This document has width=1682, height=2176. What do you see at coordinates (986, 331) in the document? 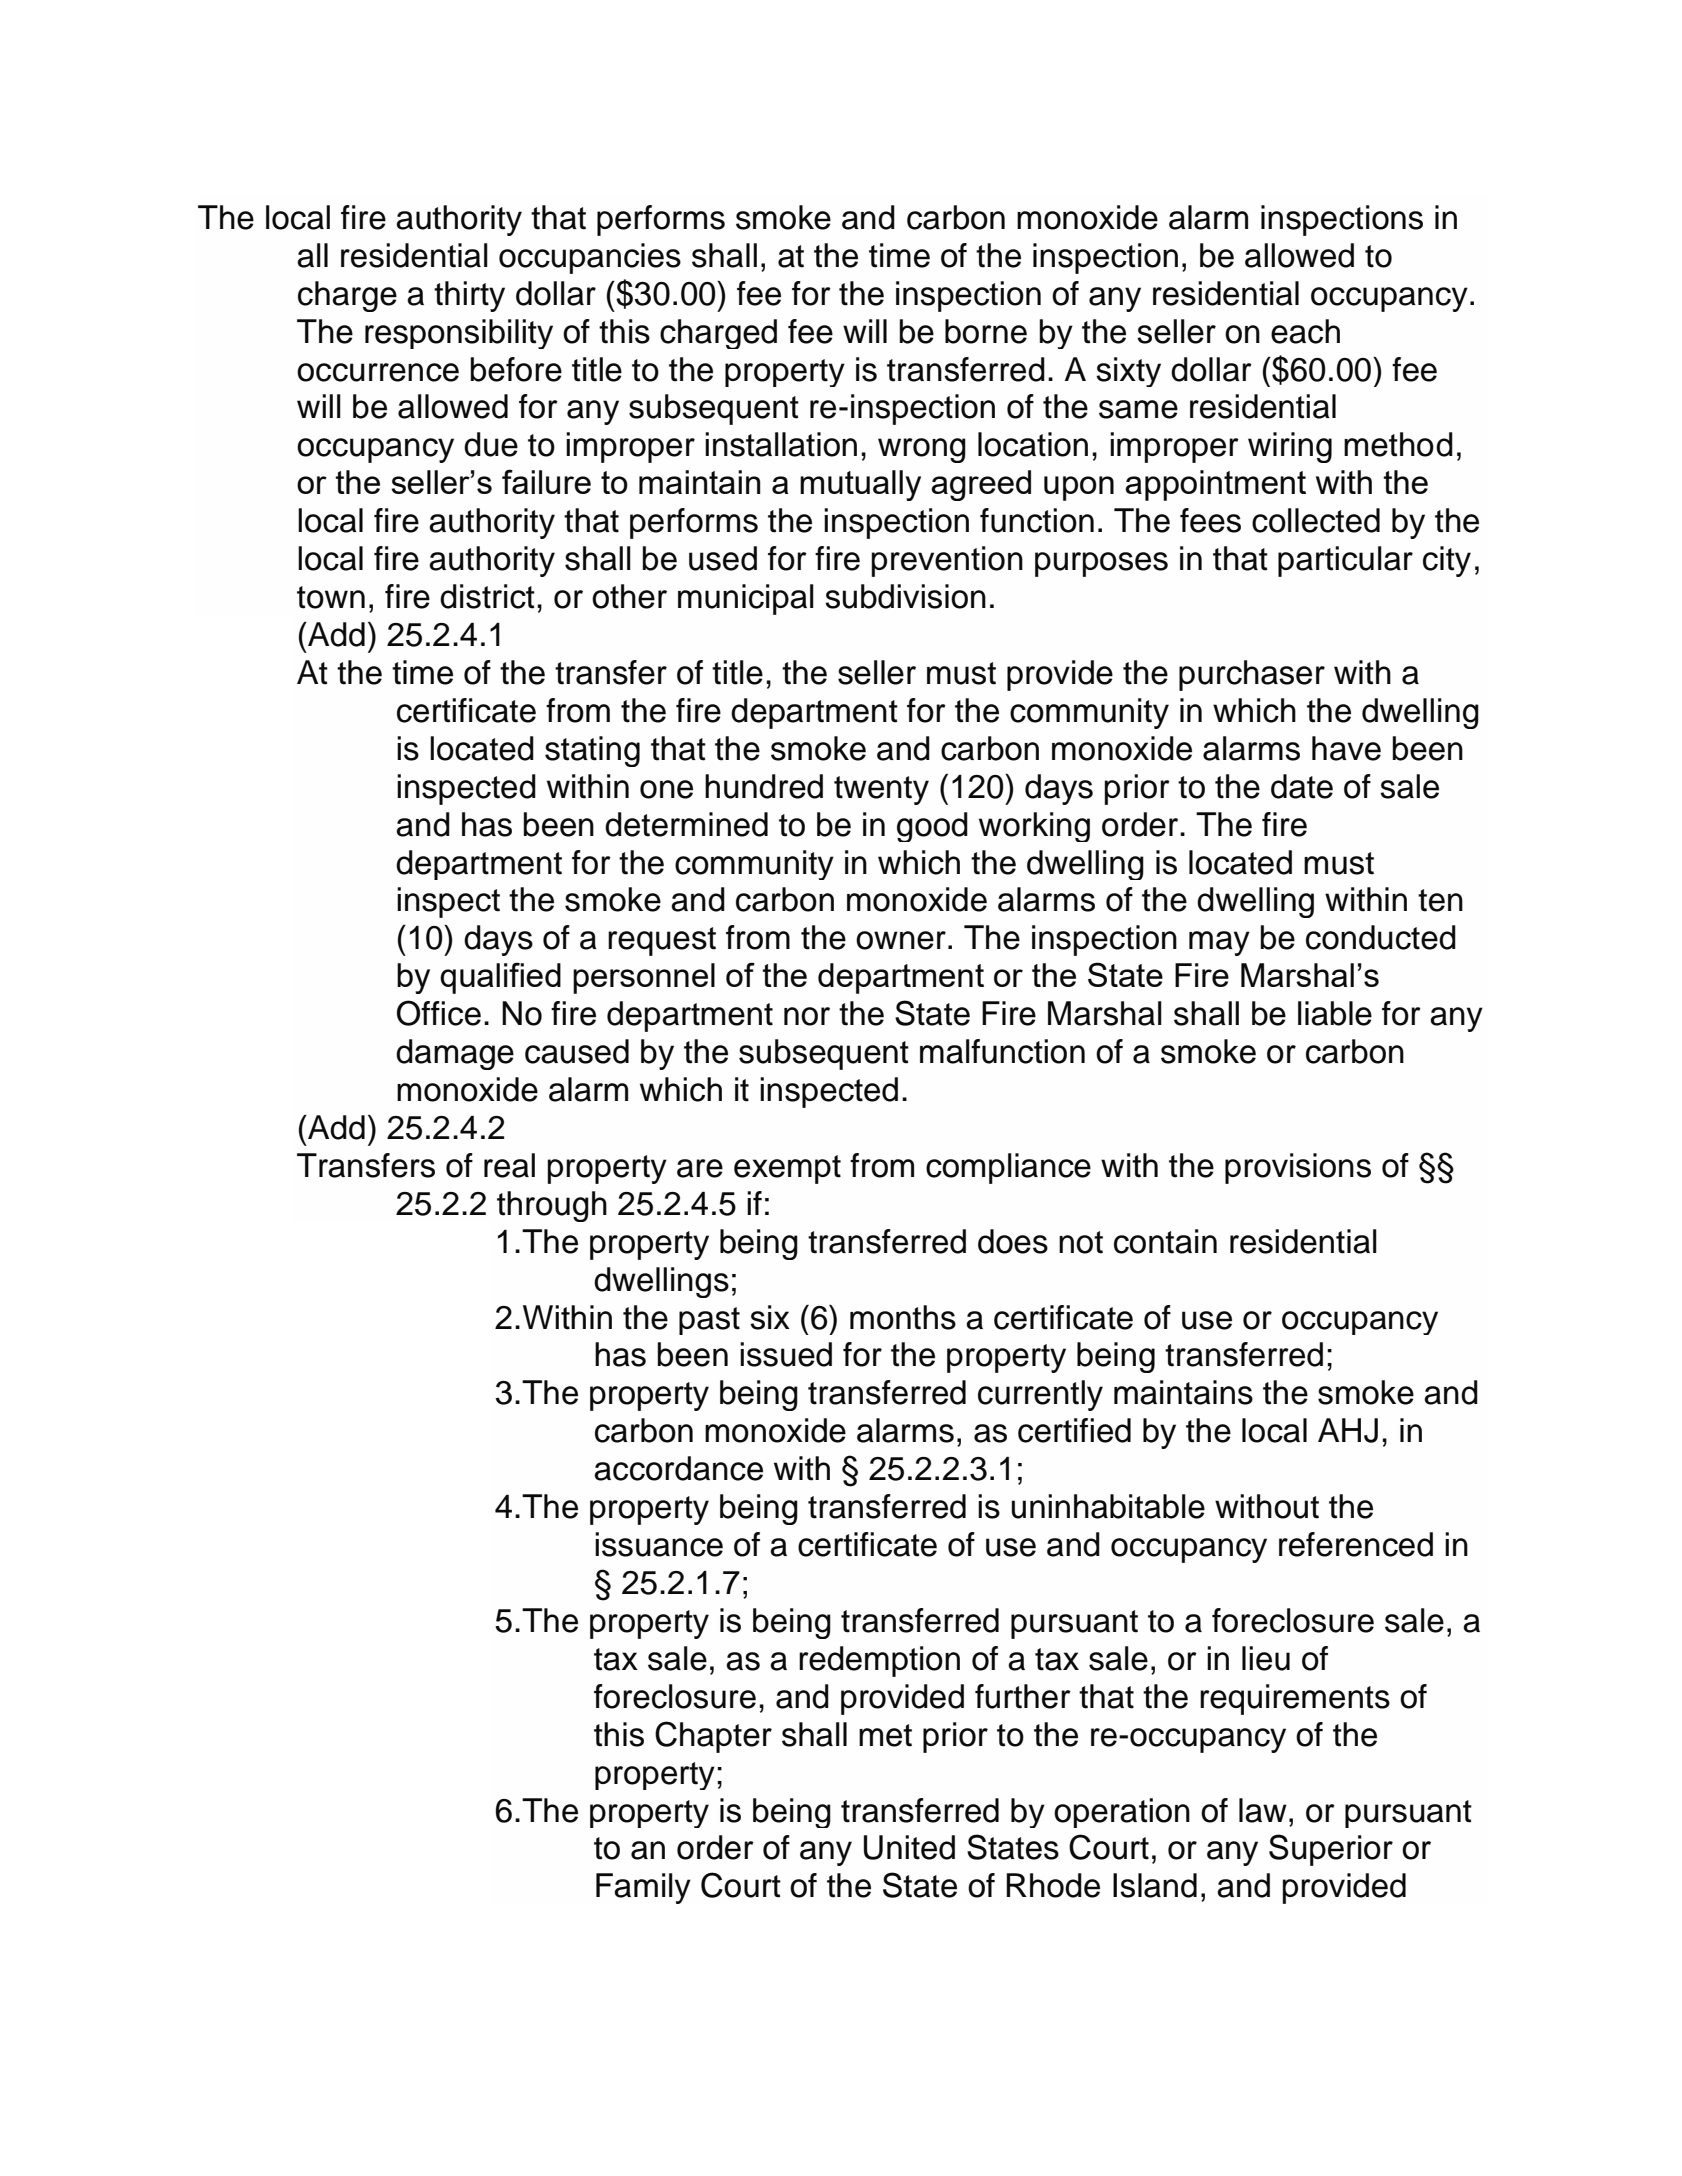
I see `borne` at bounding box center [986, 331].
